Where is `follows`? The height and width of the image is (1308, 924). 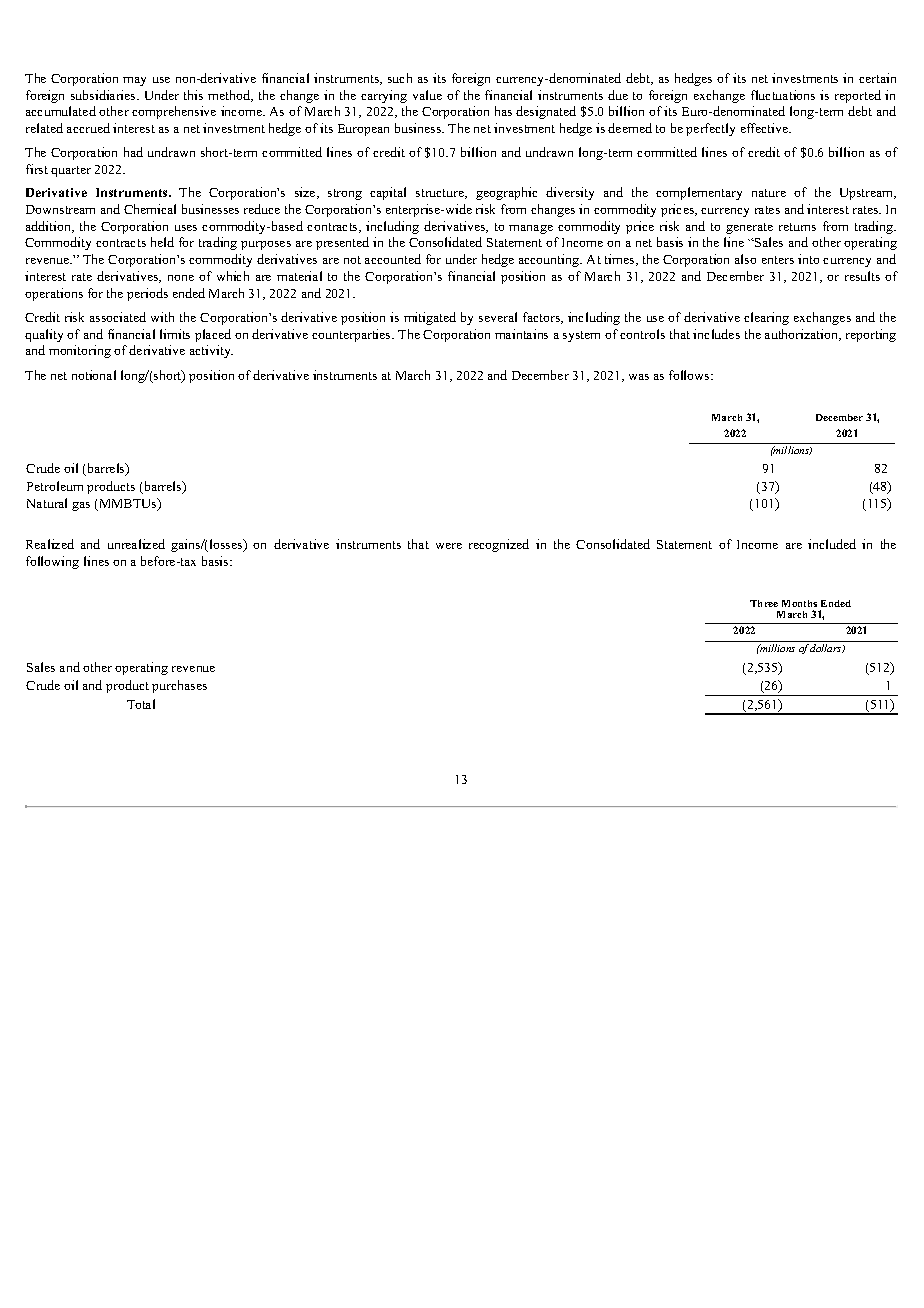 follows is located at coordinates (690, 375).
